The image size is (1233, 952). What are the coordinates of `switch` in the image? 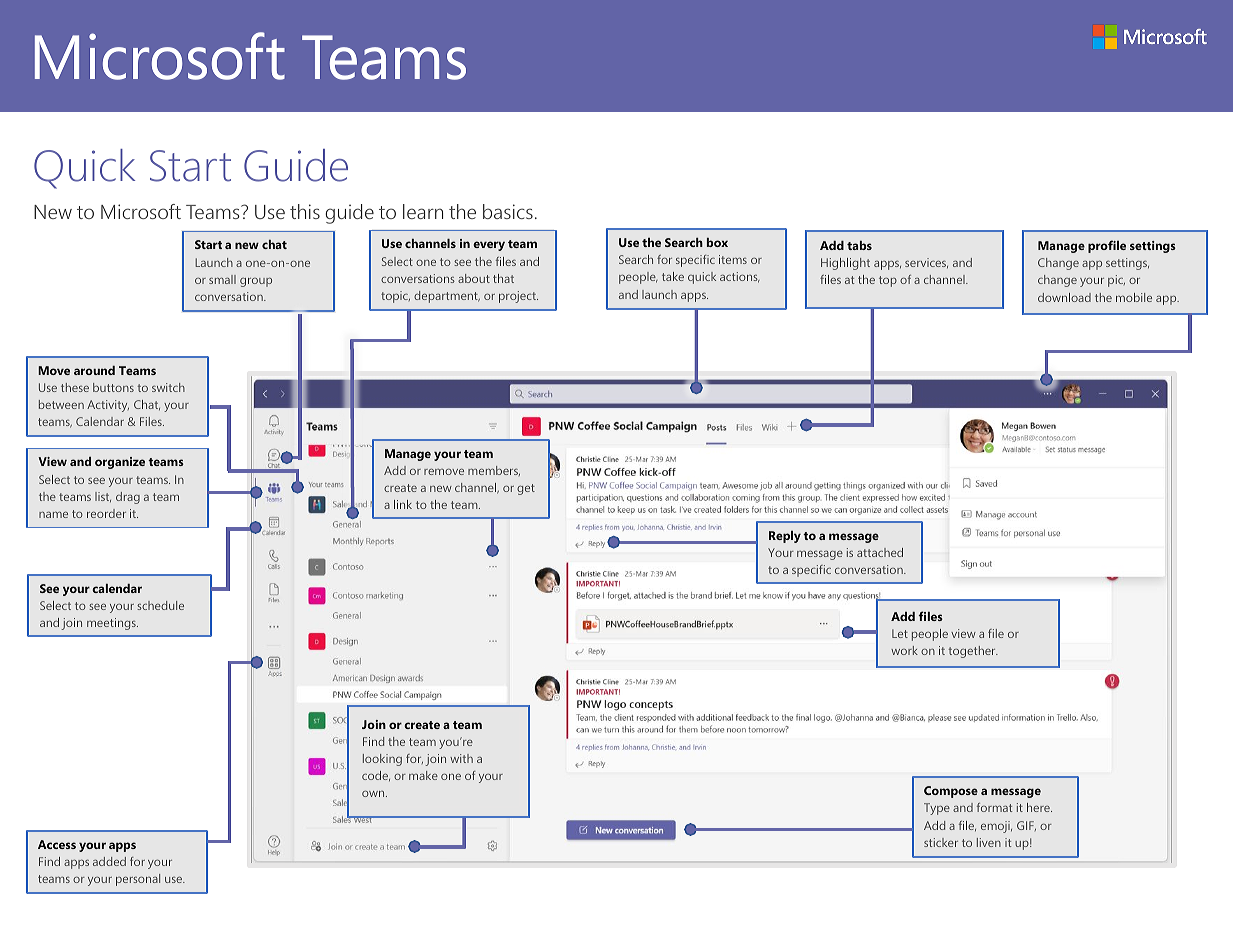 It's located at (168, 387).
